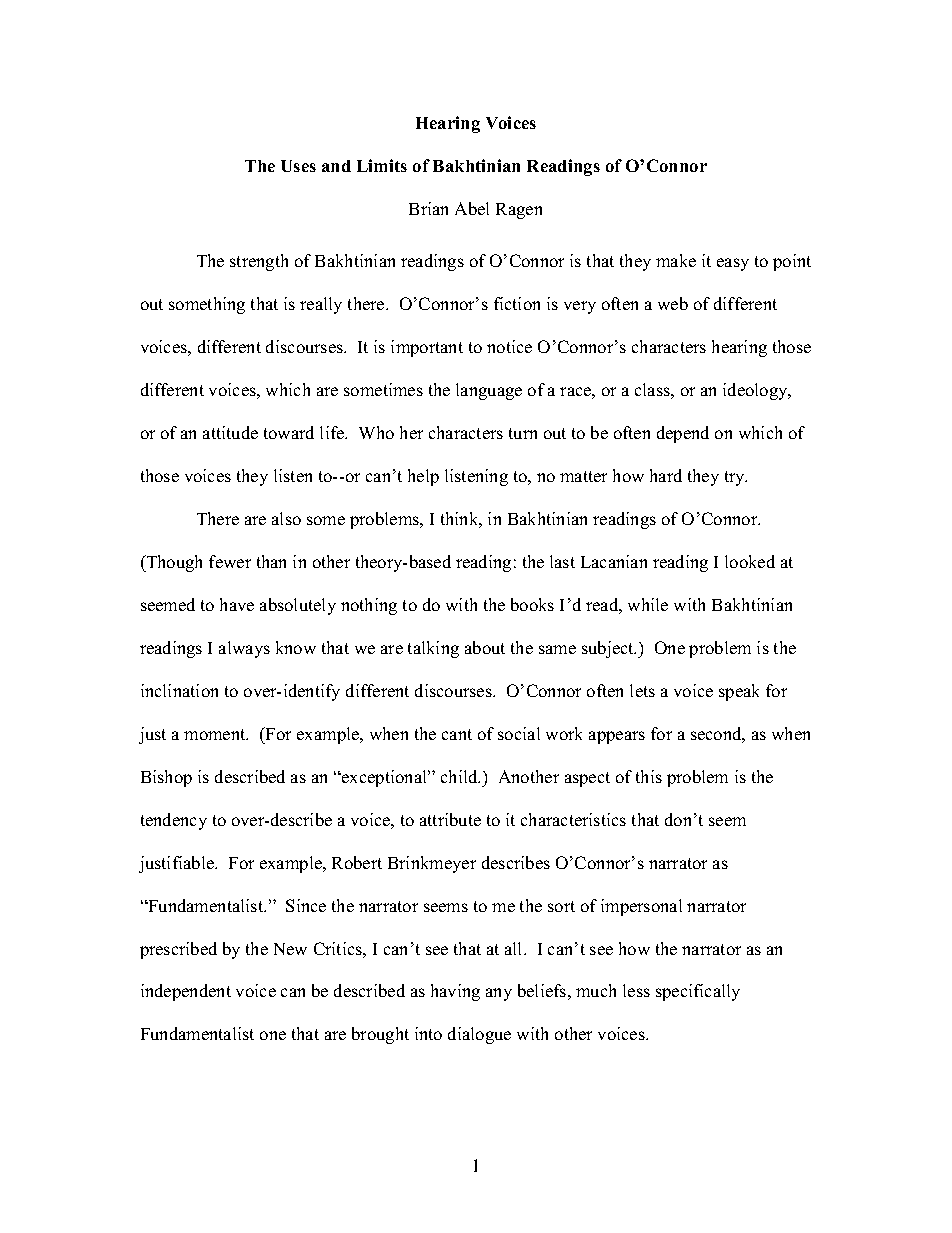 This screenshot has width=952, height=1233. I want to click on Uses, so click(298, 166).
